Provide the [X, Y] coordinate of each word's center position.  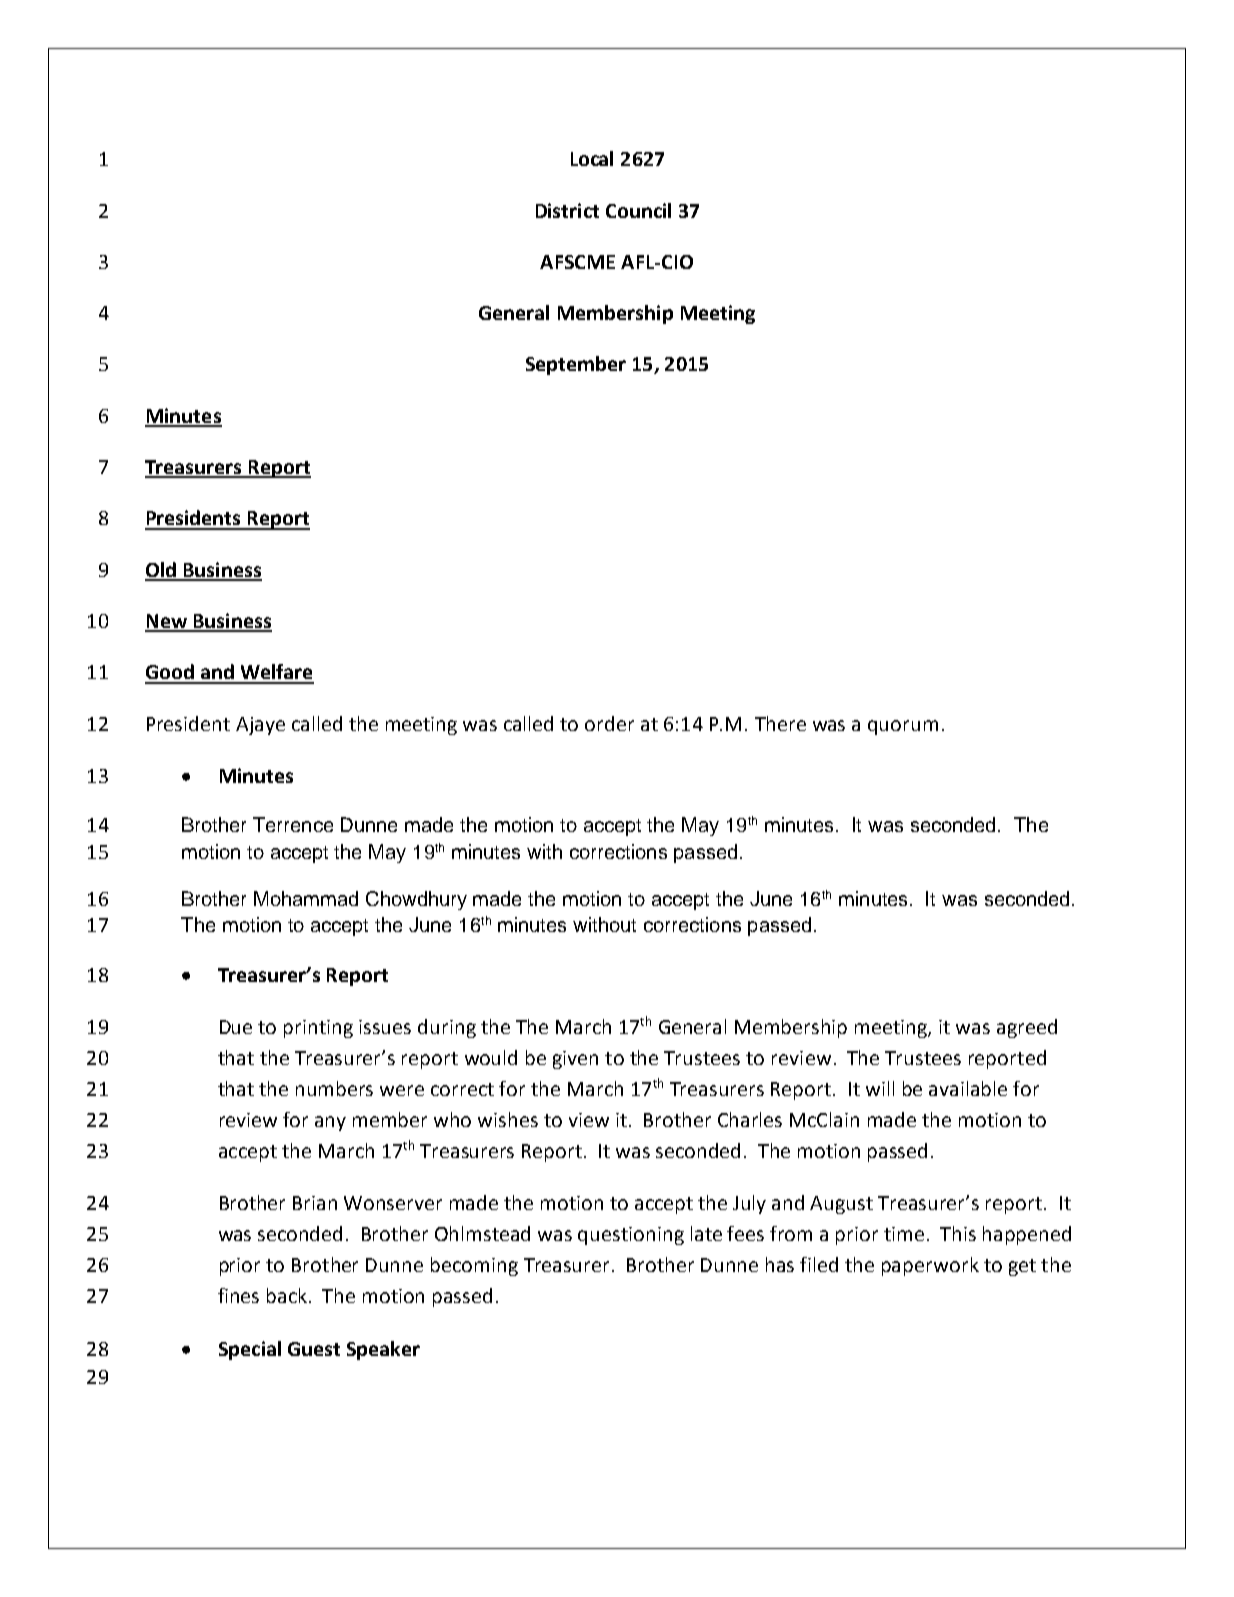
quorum [903, 727]
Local [592, 158]
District [567, 210]
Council [638, 210]
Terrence [293, 824]
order [609, 723]
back [288, 1295]
